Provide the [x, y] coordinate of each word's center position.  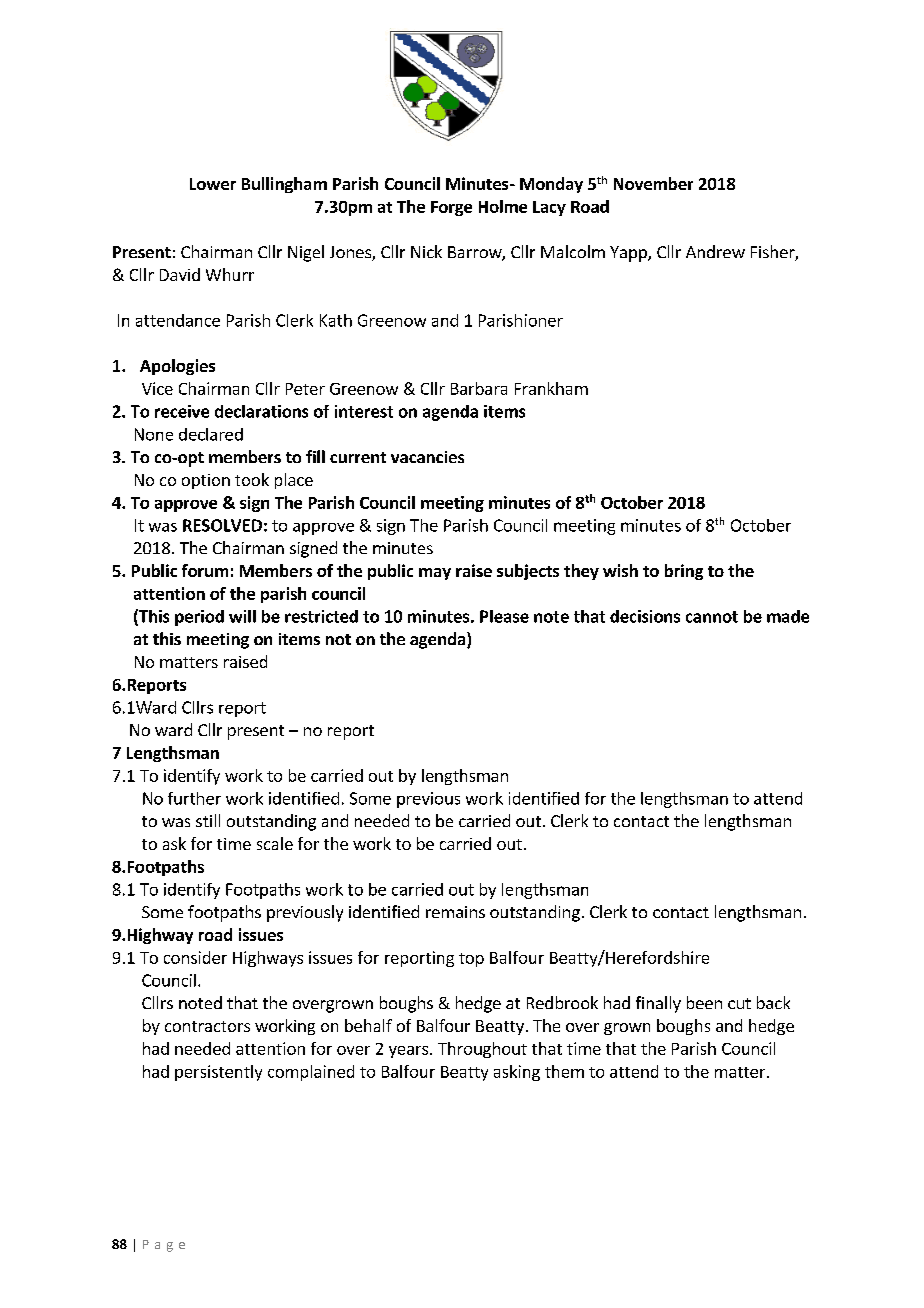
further [194, 798]
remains [455, 912]
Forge [451, 208]
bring [684, 572]
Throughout [482, 1050]
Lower [213, 184]
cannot [712, 617]
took [252, 479]
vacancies [427, 457]
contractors [207, 1026]
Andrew [715, 251]
